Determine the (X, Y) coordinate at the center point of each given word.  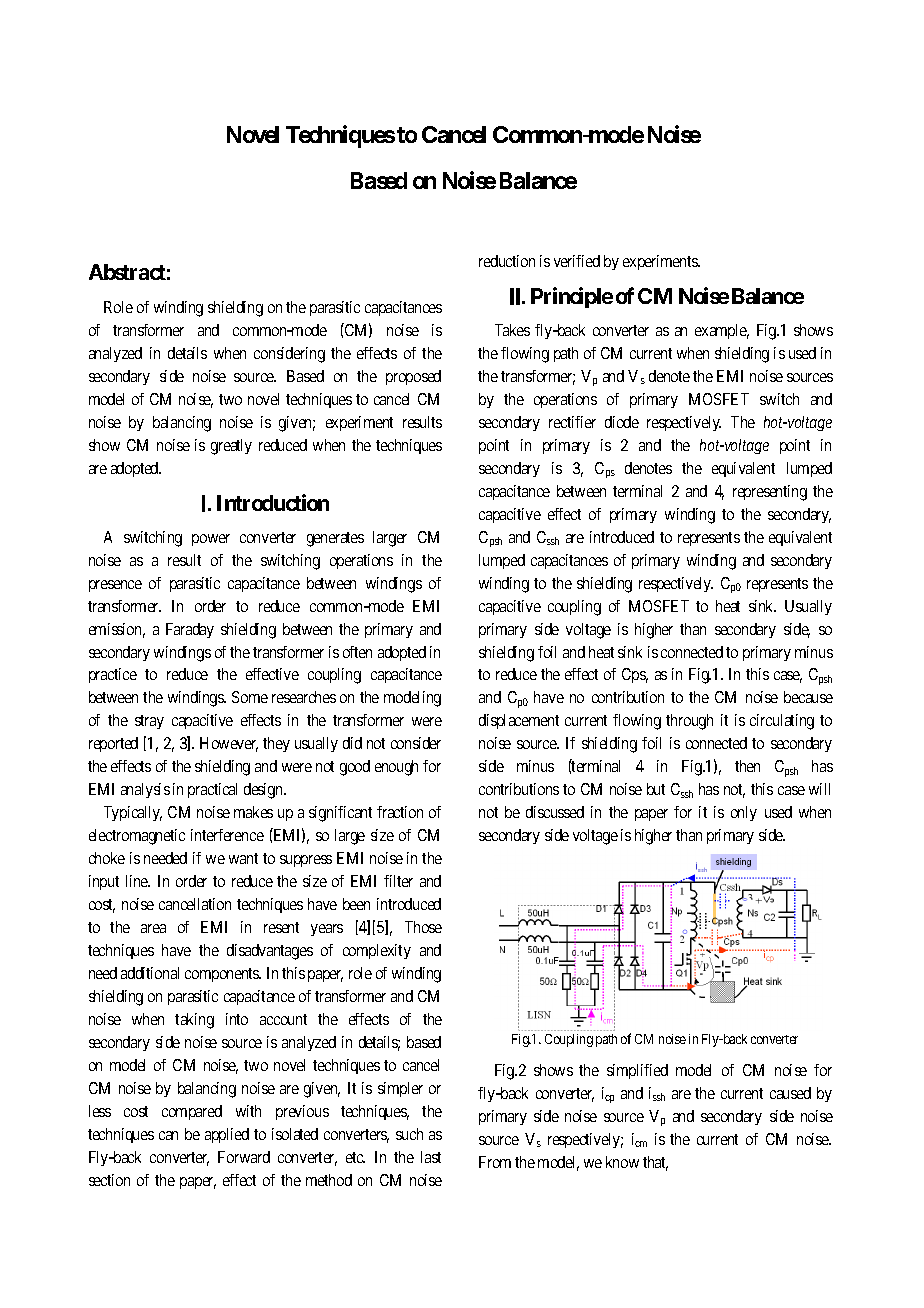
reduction (507, 261)
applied (227, 1135)
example (722, 331)
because (808, 697)
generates (335, 539)
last (431, 1157)
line (138, 881)
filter (398, 881)
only (744, 813)
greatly (231, 447)
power (211, 540)
